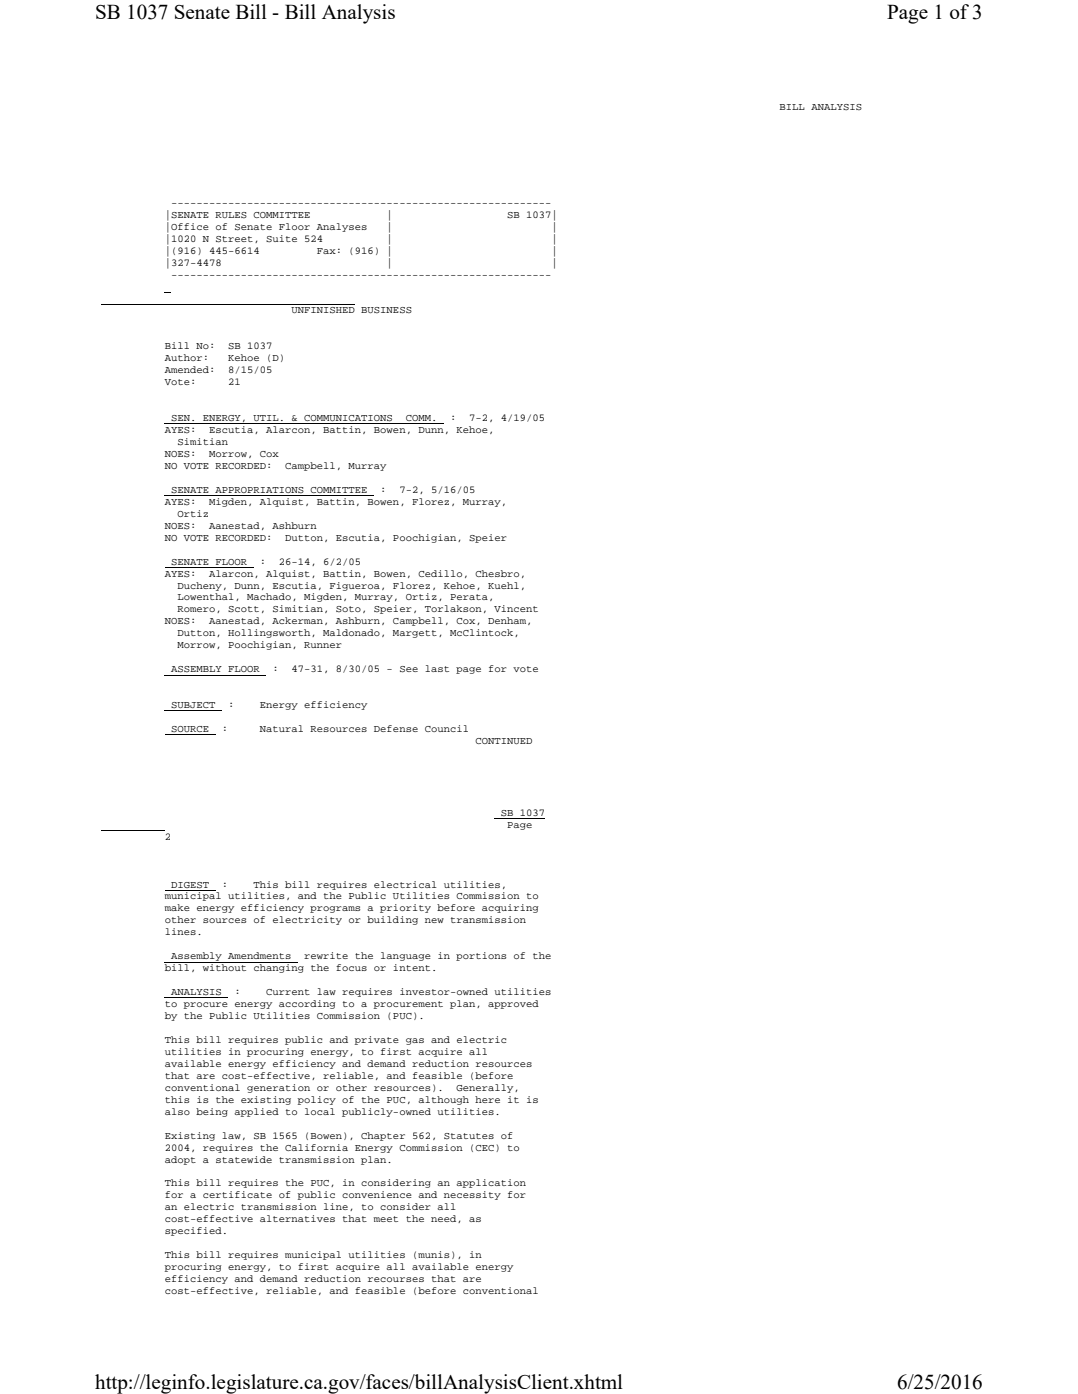 The height and width of the document is (1394, 1078). Describe the element at coordinates (386, 310) in the document. I see `BUSINESS` at that location.
